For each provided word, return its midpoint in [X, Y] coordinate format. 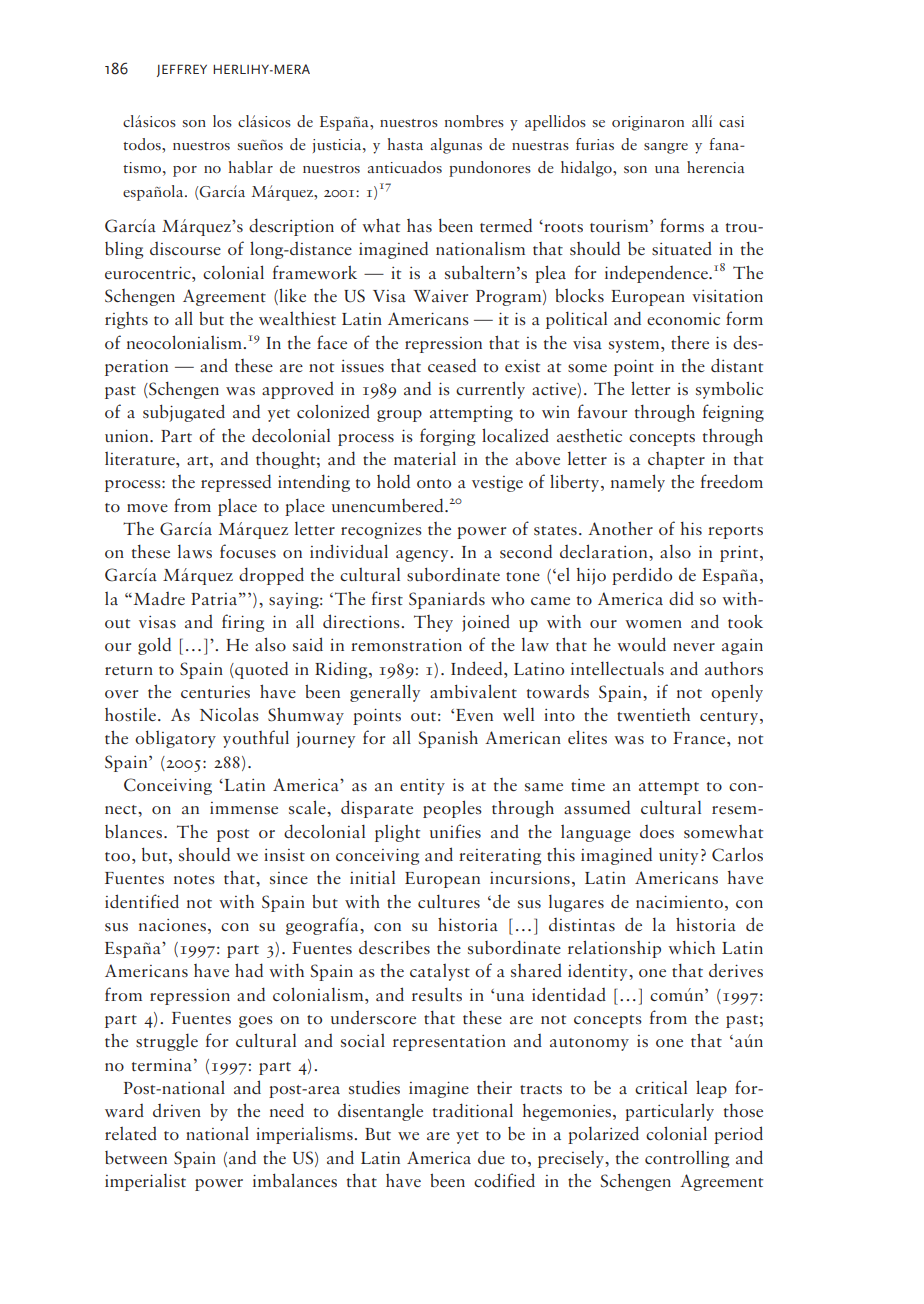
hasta [405, 144]
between [136, 1157]
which [691, 947]
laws [195, 551]
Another [620, 528]
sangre [666, 148]
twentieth [653, 714]
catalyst [440, 972]
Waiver [440, 296]
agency [423, 556]
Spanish [448, 739]
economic [683, 319]
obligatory [175, 739]
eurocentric [149, 272]
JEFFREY [182, 70]
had [249, 970]
